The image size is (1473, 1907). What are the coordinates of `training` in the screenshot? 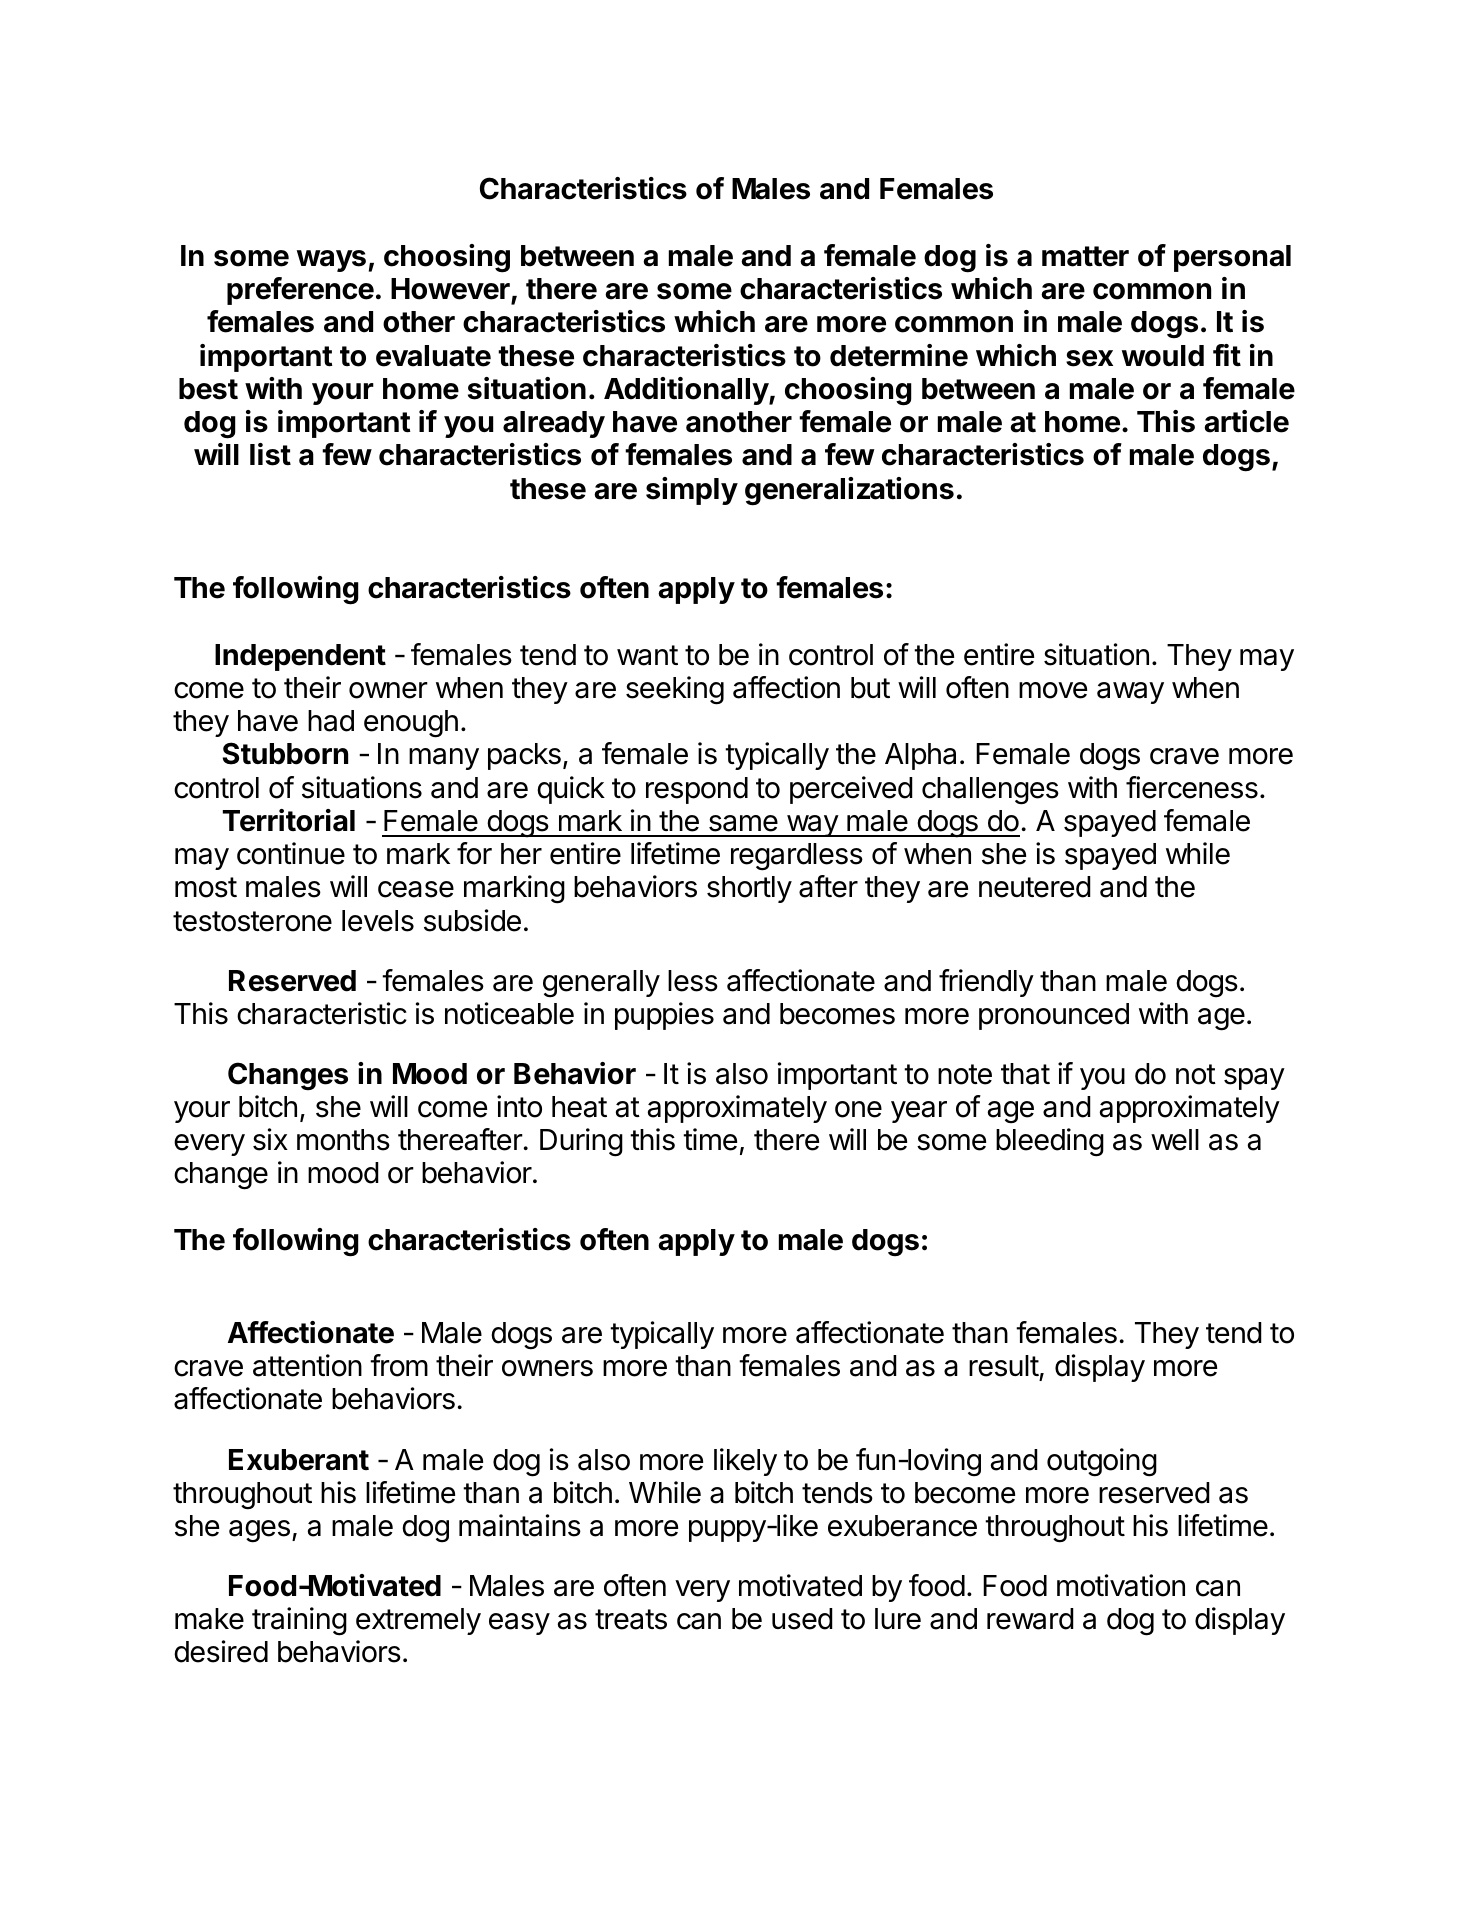 It's located at (299, 1621).
